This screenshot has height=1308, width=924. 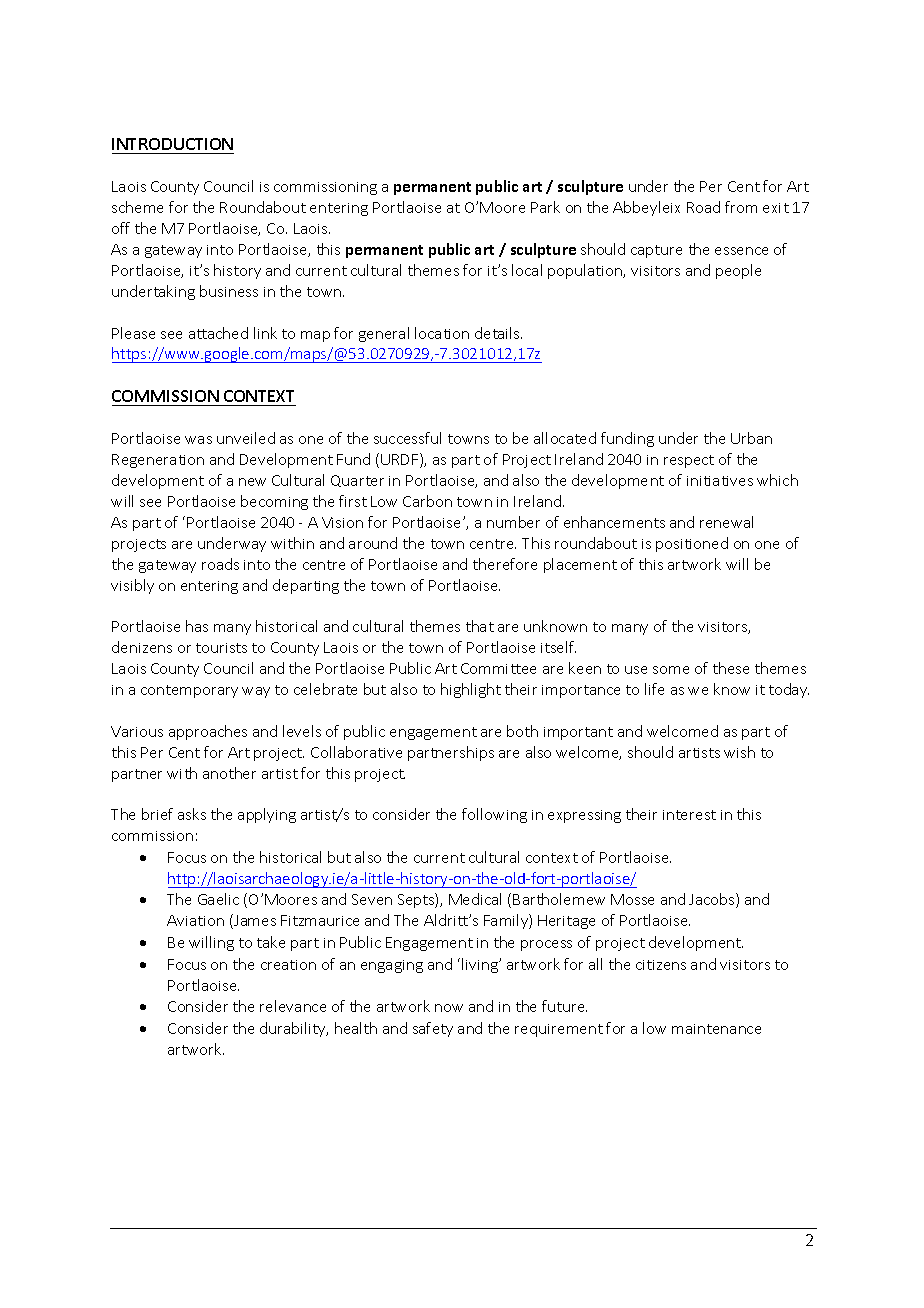 I want to click on has, so click(x=197, y=626).
